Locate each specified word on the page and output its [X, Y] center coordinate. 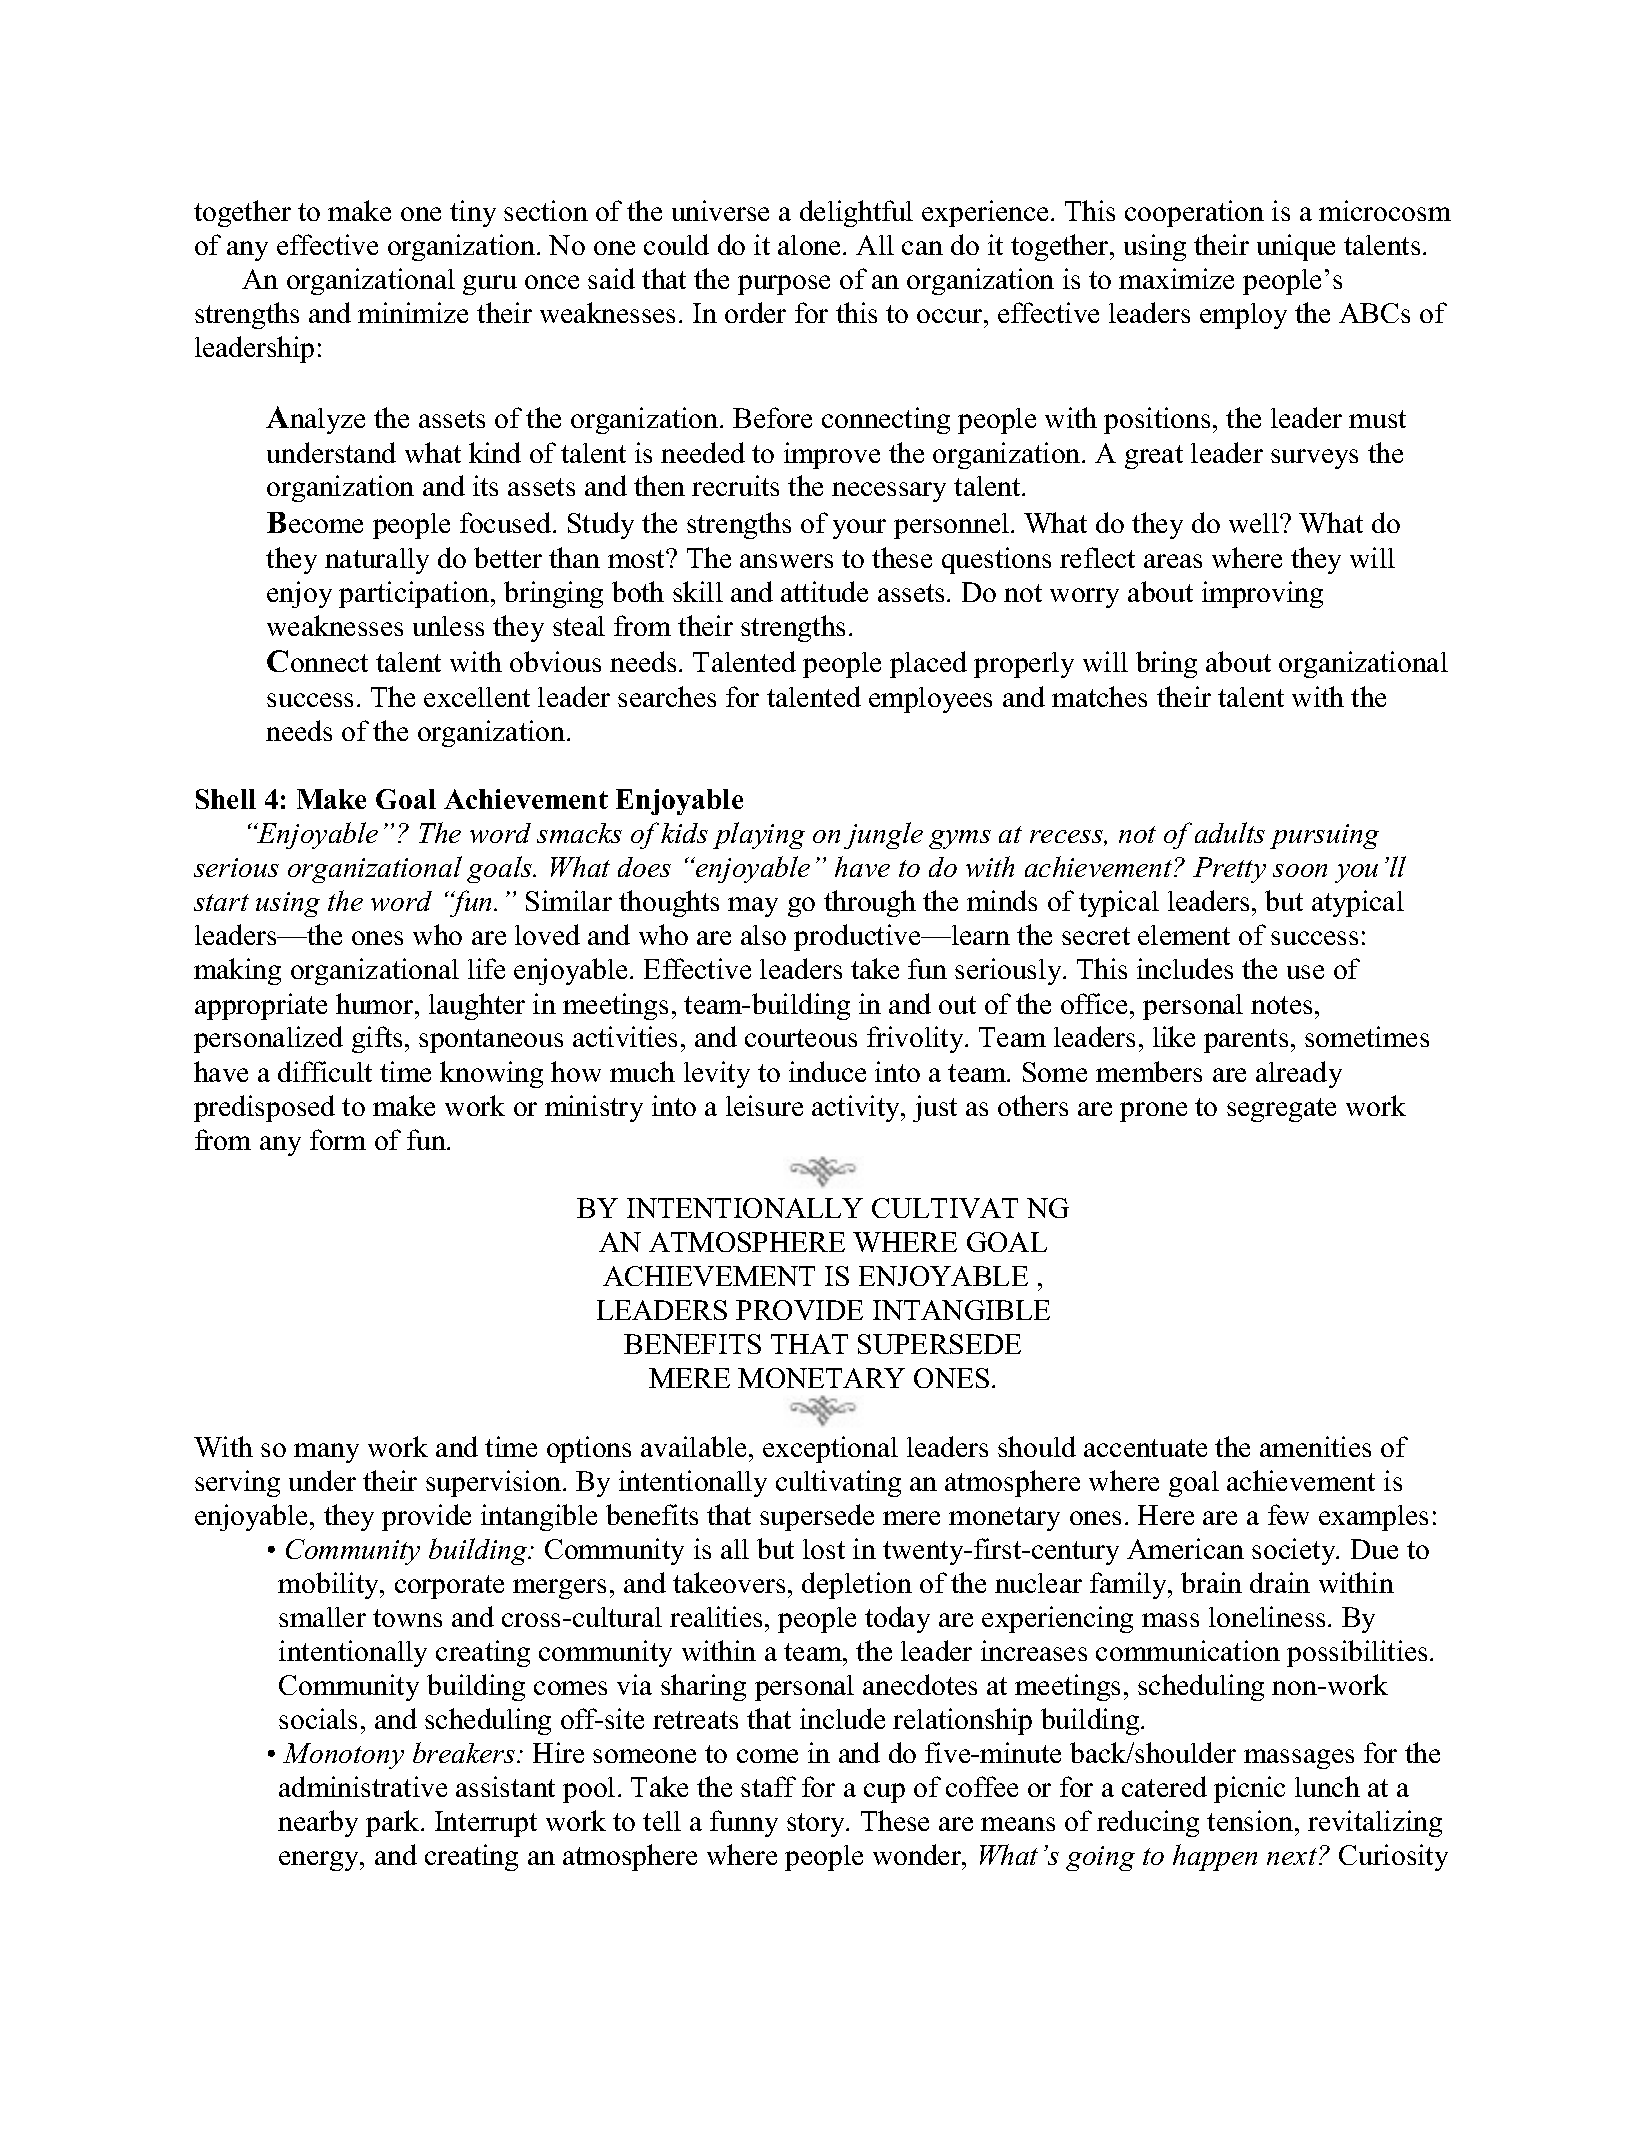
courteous [801, 1038]
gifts [377, 1039]
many [326, 1453]
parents [1246, 1041]
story [817, 1825]
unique [1296, 247]
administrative [363, 1786]
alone [811, 245]
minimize [413, 312]
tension [1251, 1820]
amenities [1315, 1446]
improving [1262, 594]
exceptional [830, 1449]
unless [448, 626]
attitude [824, 591]
